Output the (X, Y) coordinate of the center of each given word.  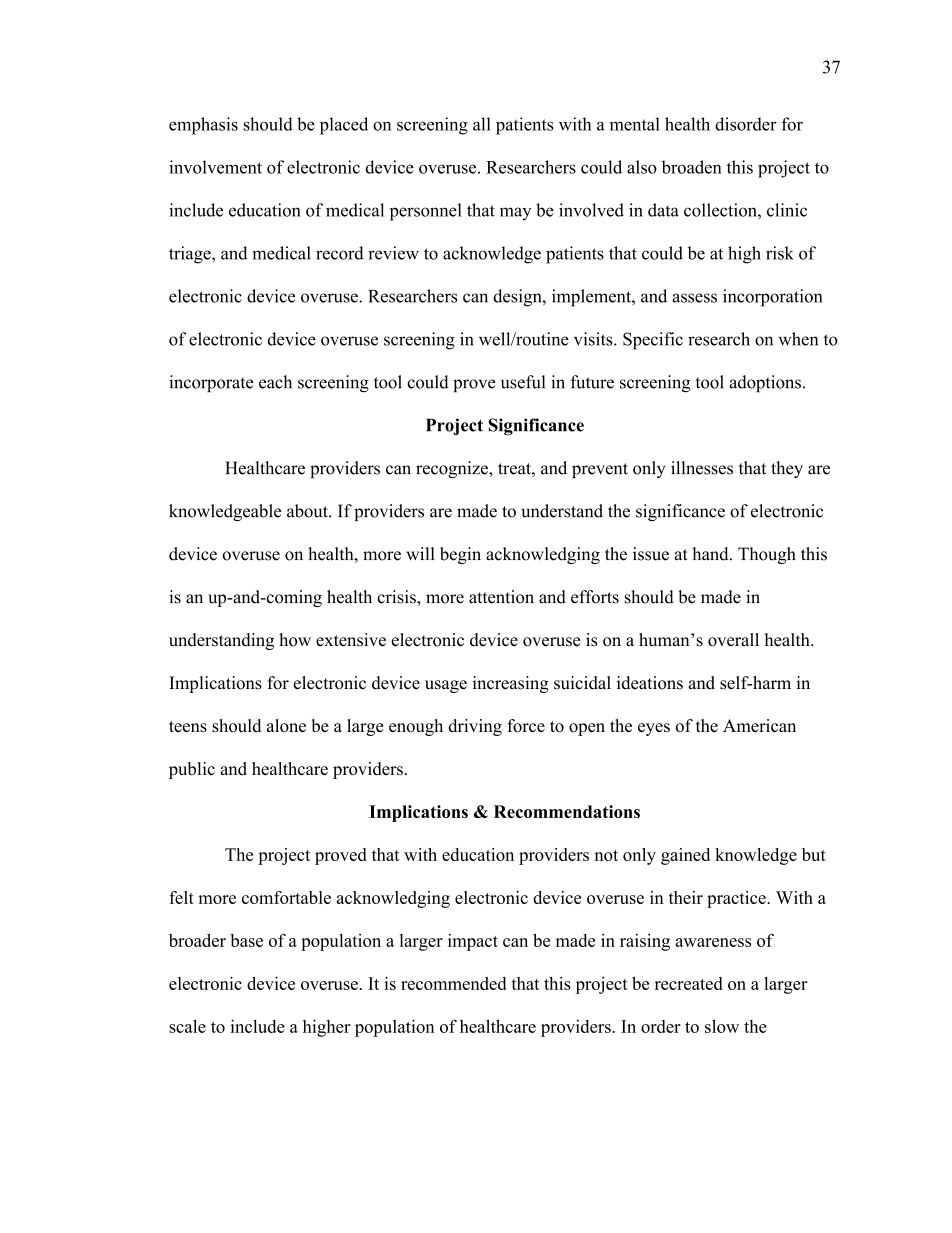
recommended (453, 983)
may (515, 214)
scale (187, 1026)
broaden (692, 167)
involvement (215, 167)
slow (722, 1026)
